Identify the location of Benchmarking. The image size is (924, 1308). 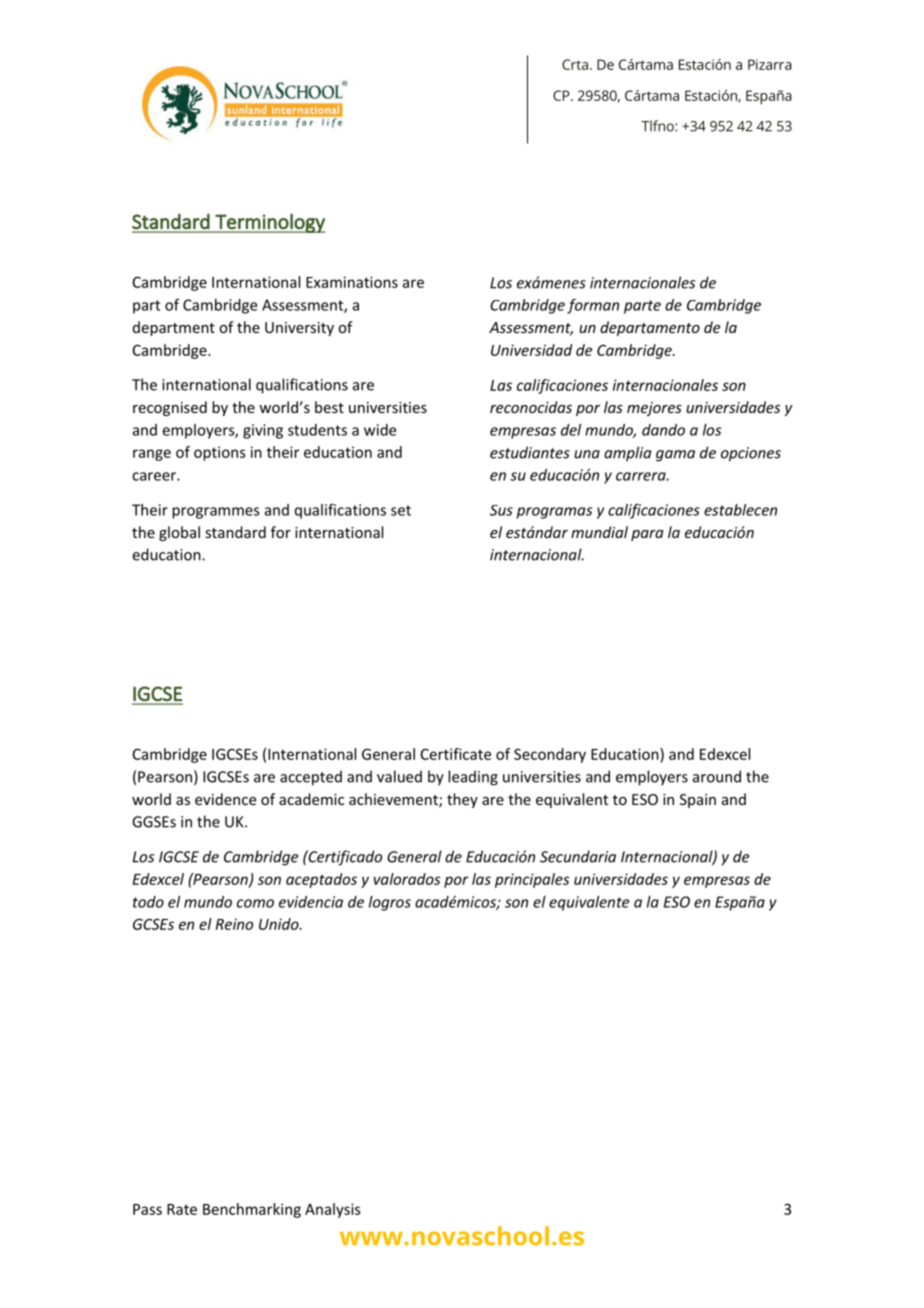
(252, 1210).
